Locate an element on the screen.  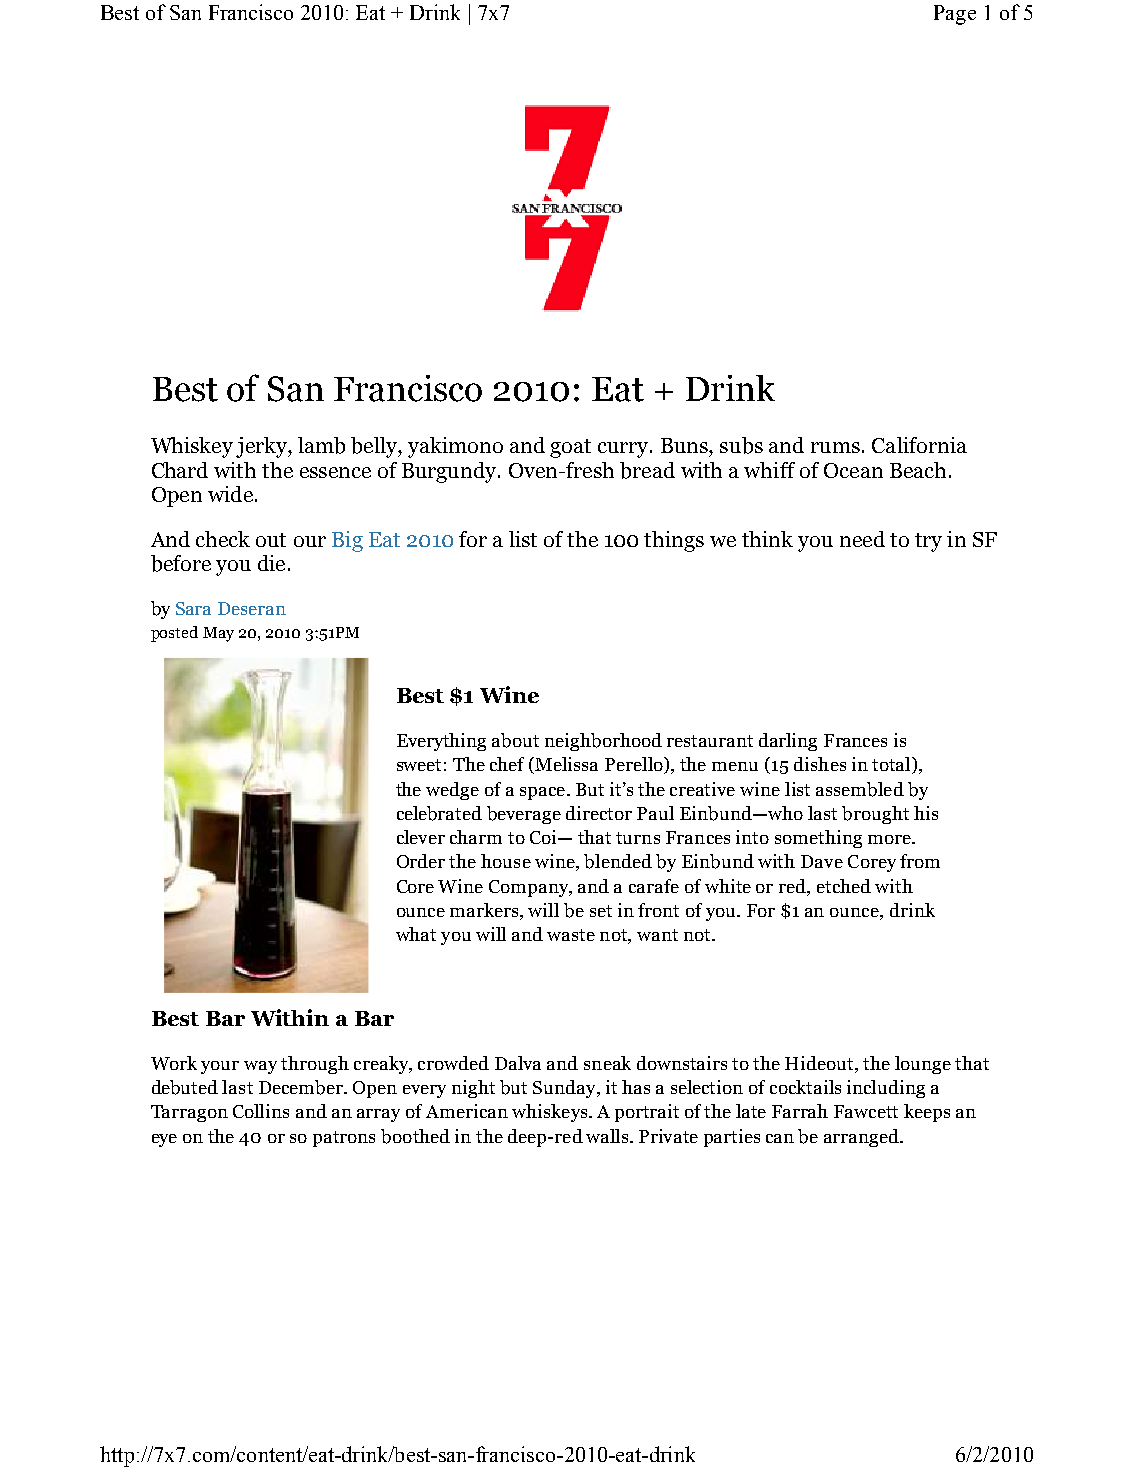
Collins is located at coordinates (261, 1111).
